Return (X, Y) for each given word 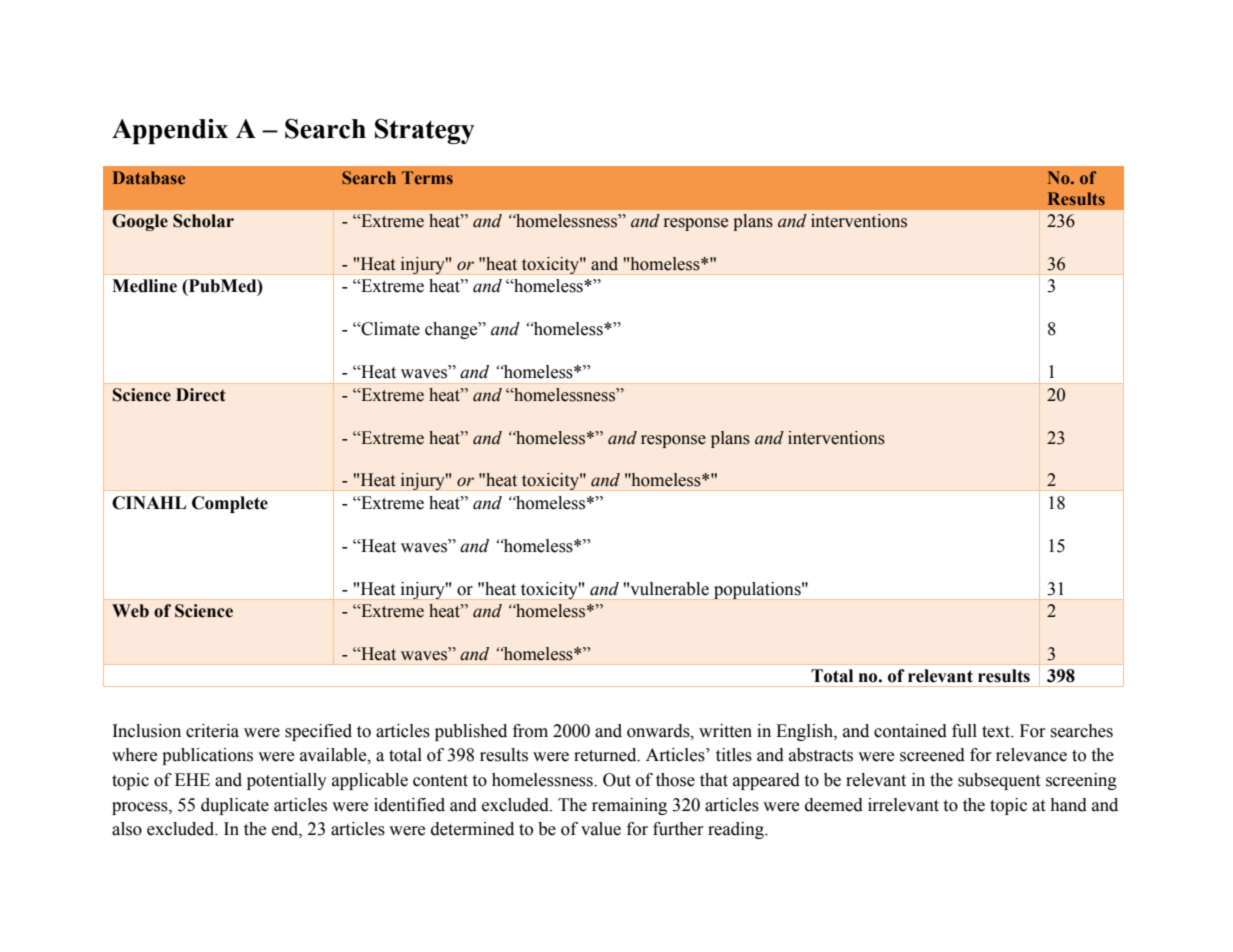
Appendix (170, 131)
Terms (427, 177)
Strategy (425, 131)
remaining (629, 806)
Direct (200, 395)
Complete (230, 504)
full (964, 731)
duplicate (235, 806)
